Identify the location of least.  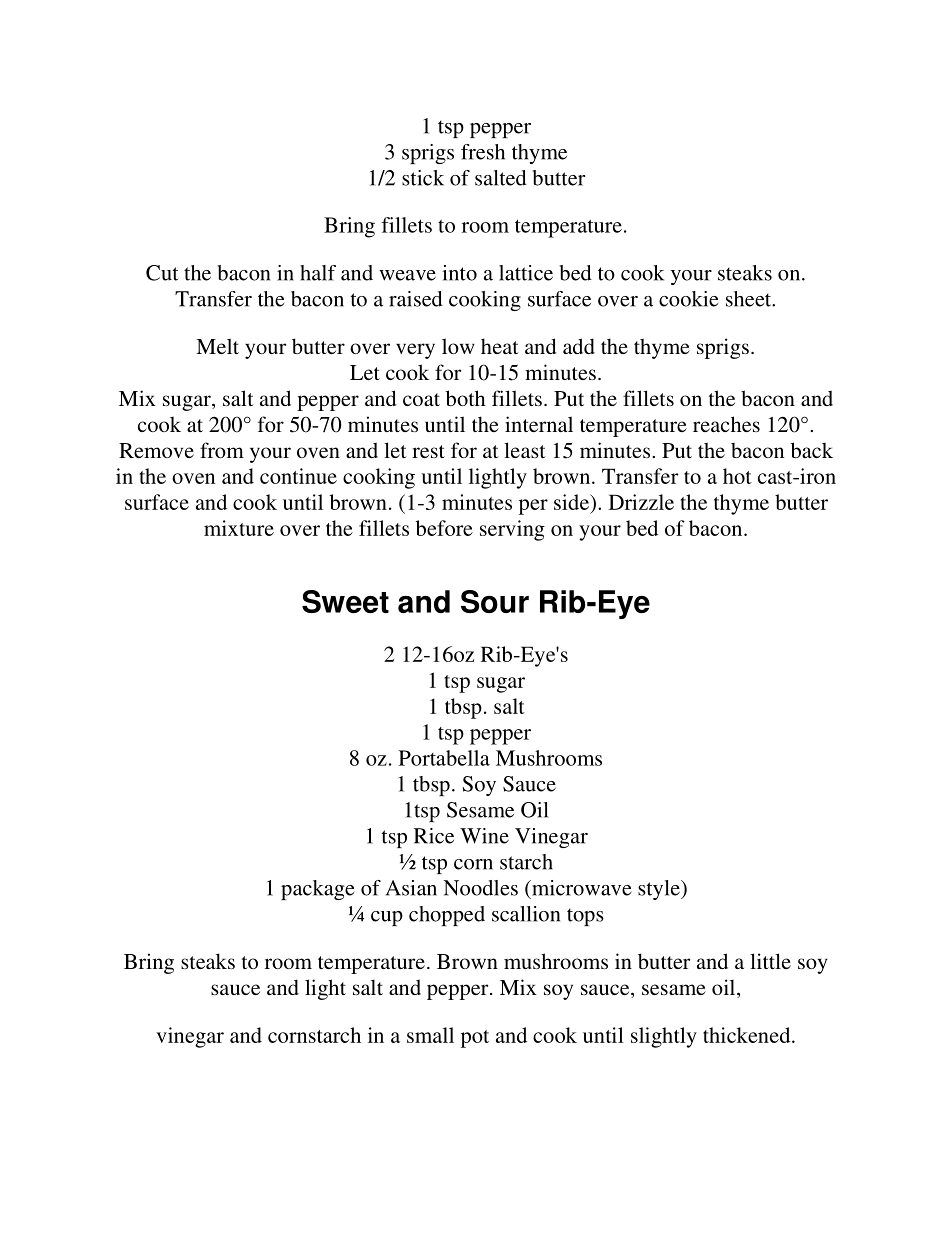
(525, 450).
